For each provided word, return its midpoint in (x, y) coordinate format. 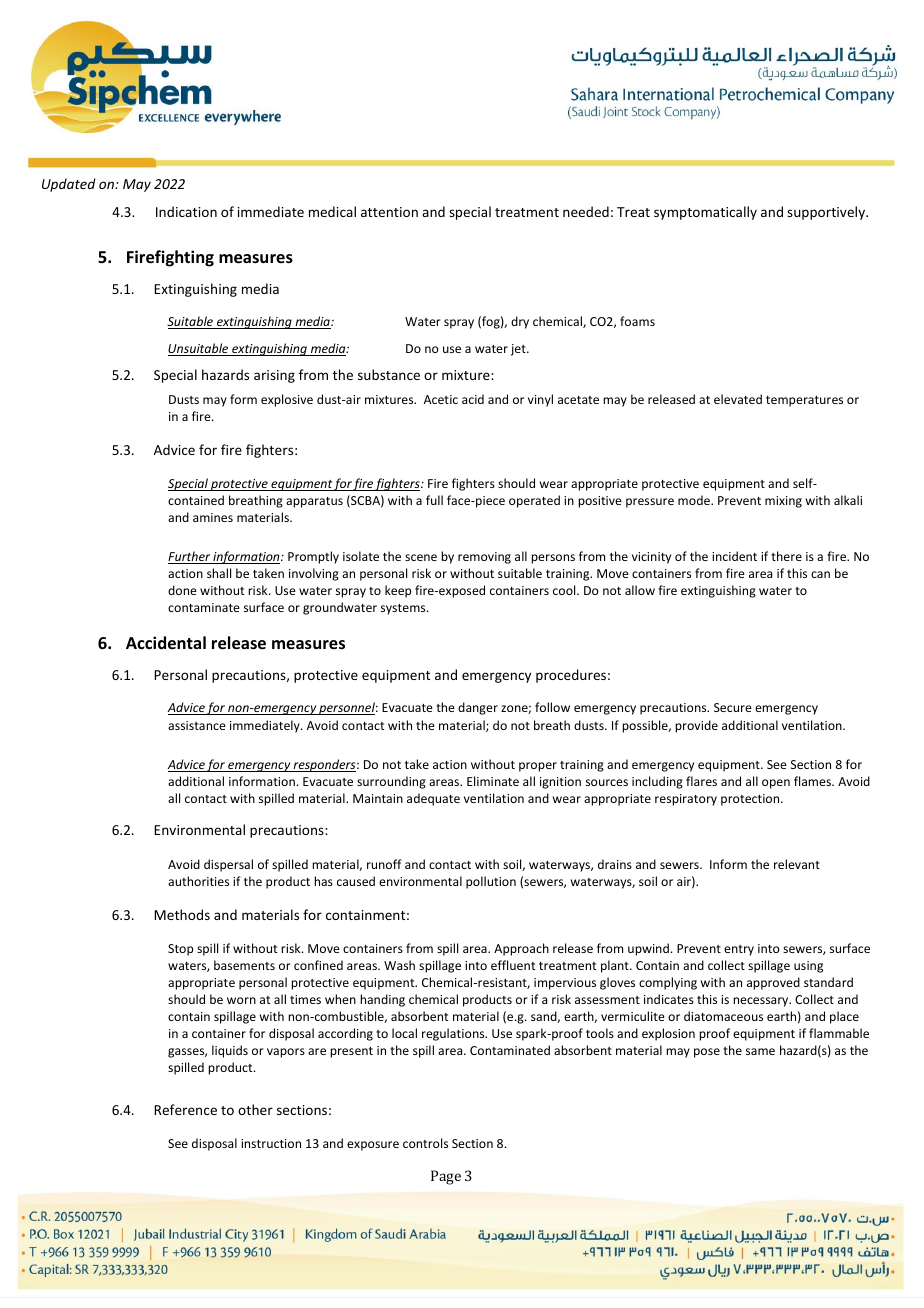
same (760, 1051)
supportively (827, 213)
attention (389, 212)
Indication (186, 211)
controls (425, 1143)
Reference (185, 1109)
